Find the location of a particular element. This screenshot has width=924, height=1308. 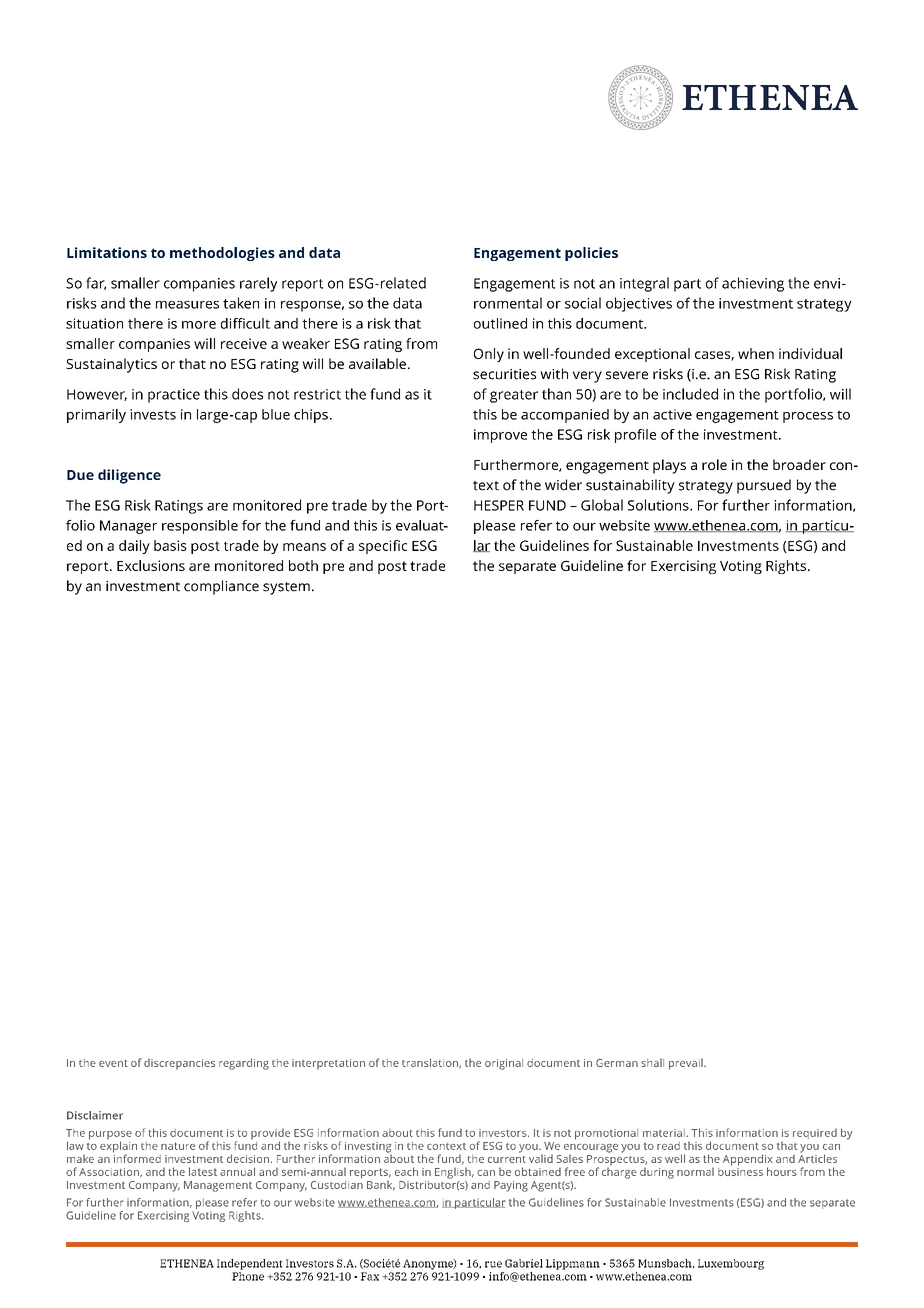

achieving is located at coordinates (753, 284).
